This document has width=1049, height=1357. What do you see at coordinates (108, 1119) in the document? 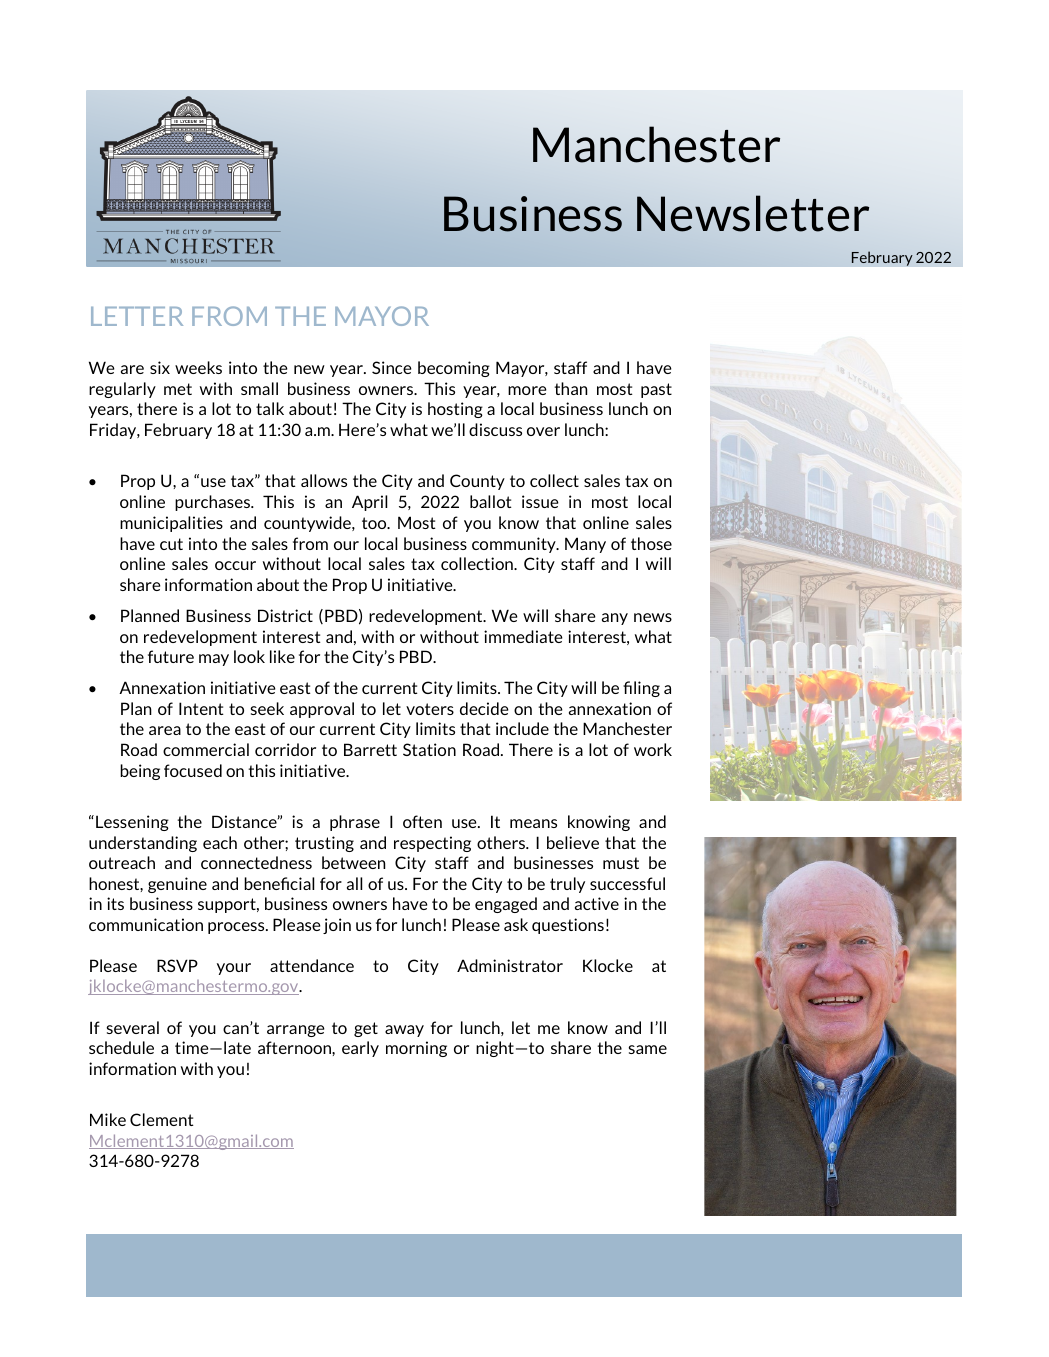
I see `Mike` at bounding box center [108, 1119].
